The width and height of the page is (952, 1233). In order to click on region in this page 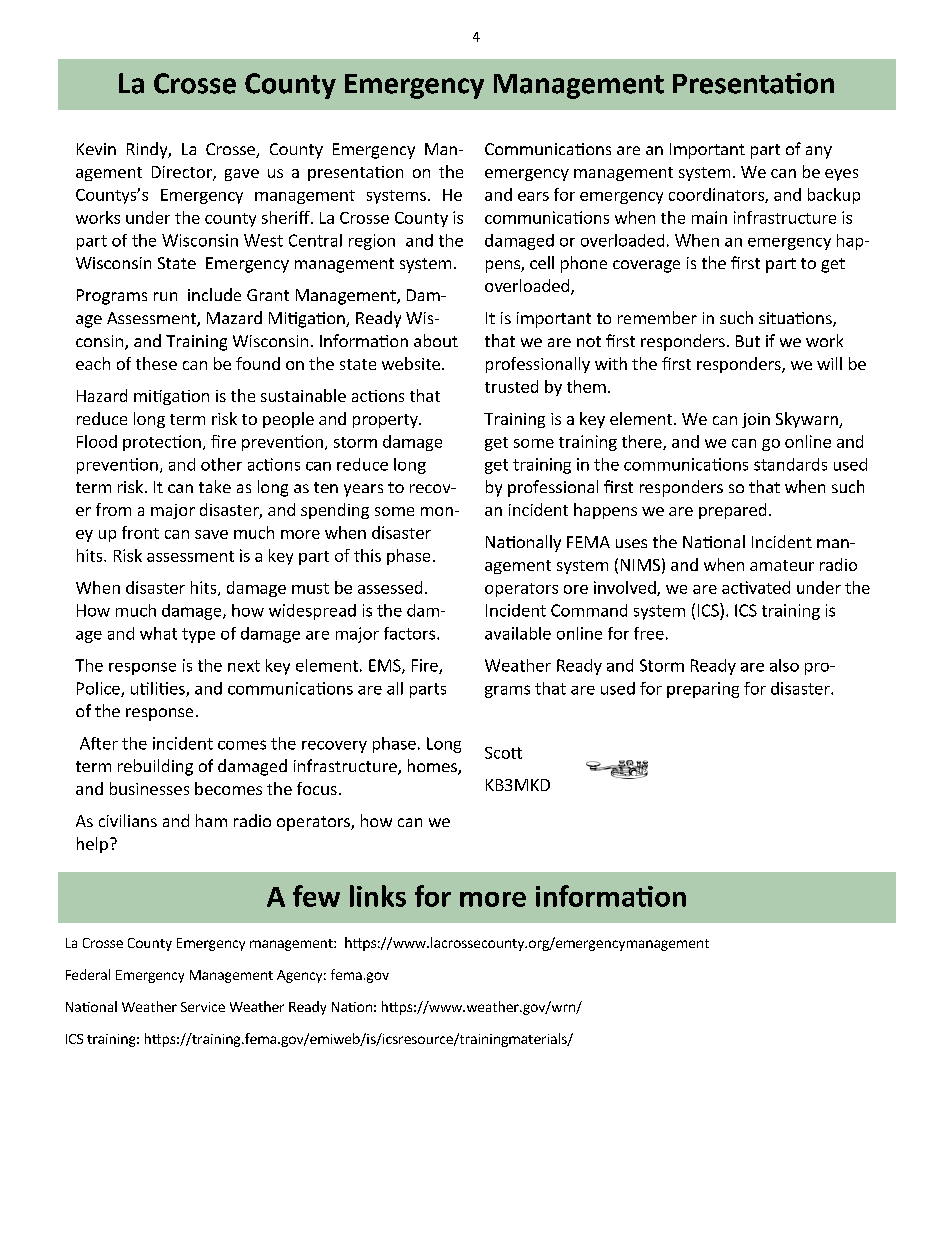, I will do `click(372, 242)`.
